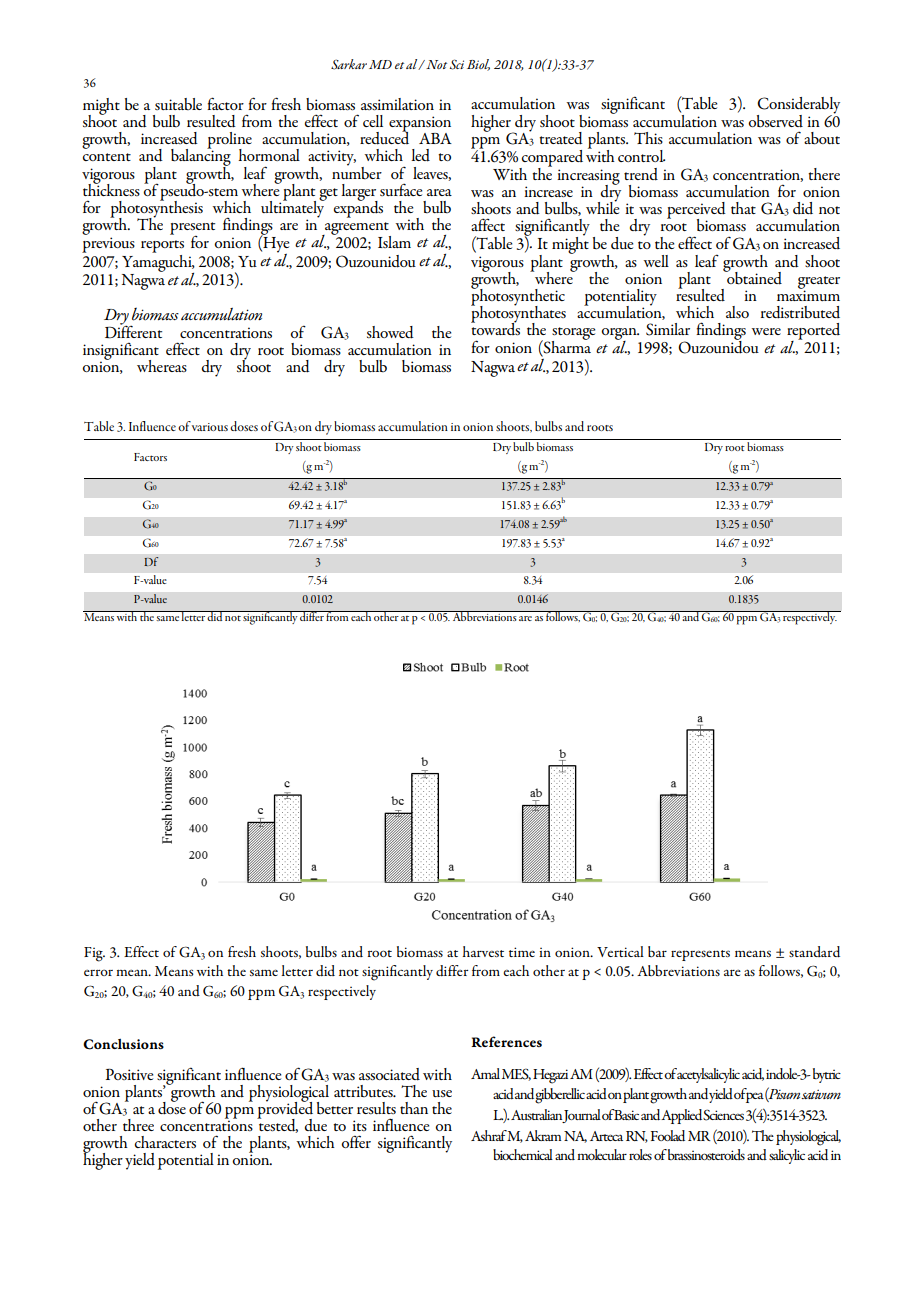 The image size is (924, 1308). Describe the element at coordinates (478, 65) in the screenshot. I see `Biol` at that location.
